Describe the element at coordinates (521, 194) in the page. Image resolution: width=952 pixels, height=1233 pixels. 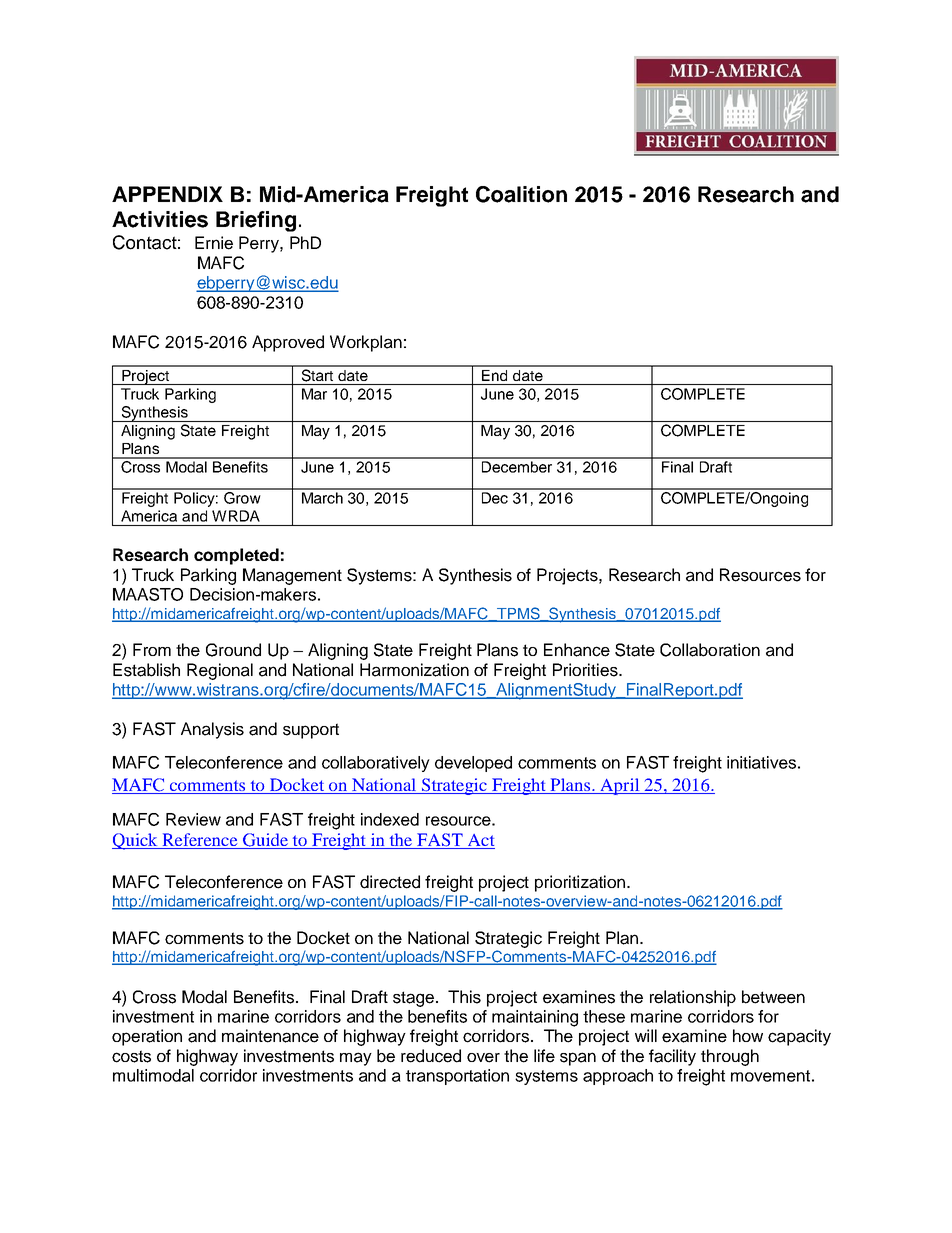
I see `Coalition` at that location.
